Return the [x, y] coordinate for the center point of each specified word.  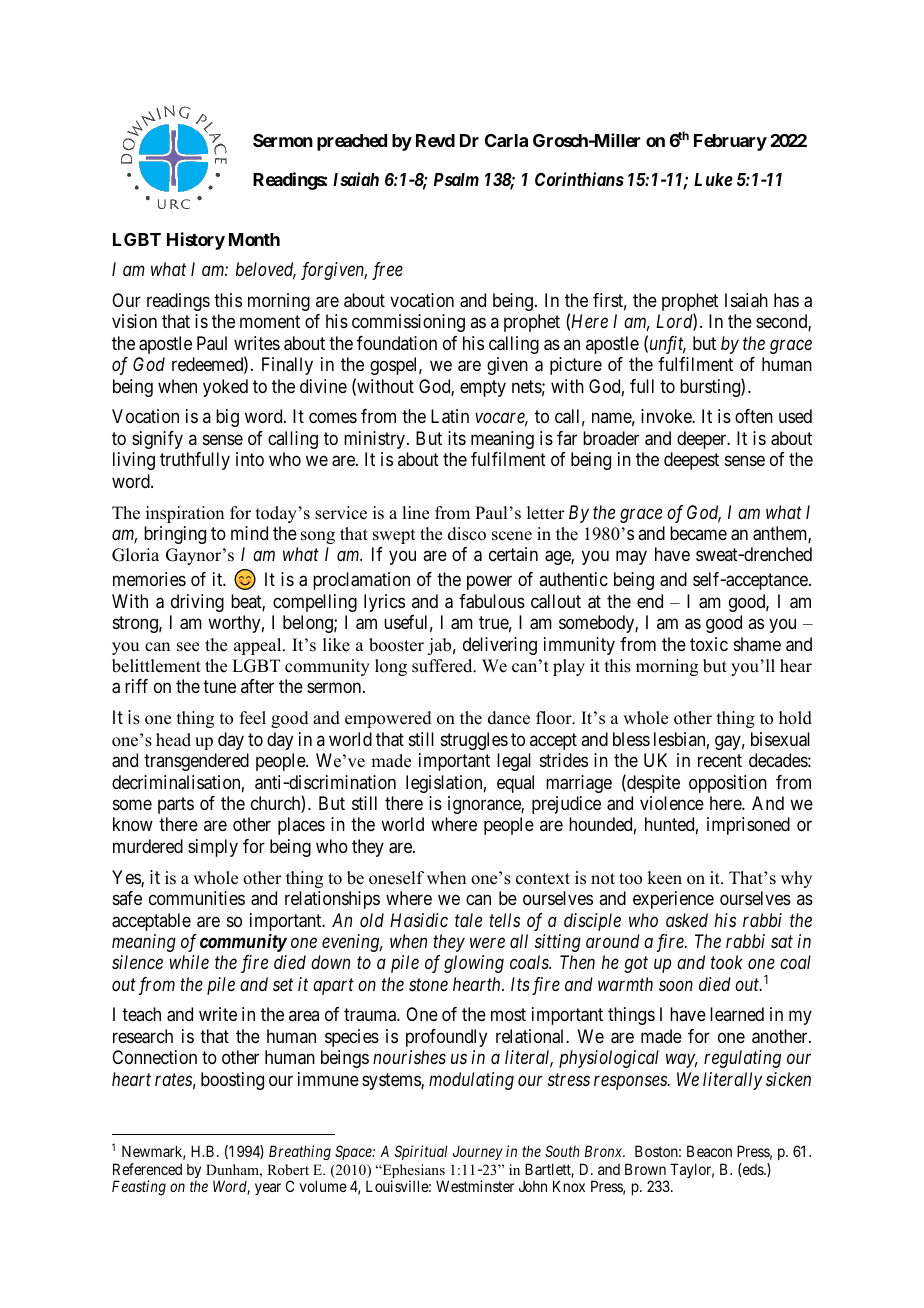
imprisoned [748, 826]
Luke [713, 179]
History [196, 241]
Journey [478, 1153]
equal [515, 784]
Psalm [456, 179]
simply [213, 848]
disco [467, 534]
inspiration [185, 514]
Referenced [147, 1169]
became [698, 533]
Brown [645, 1169]
